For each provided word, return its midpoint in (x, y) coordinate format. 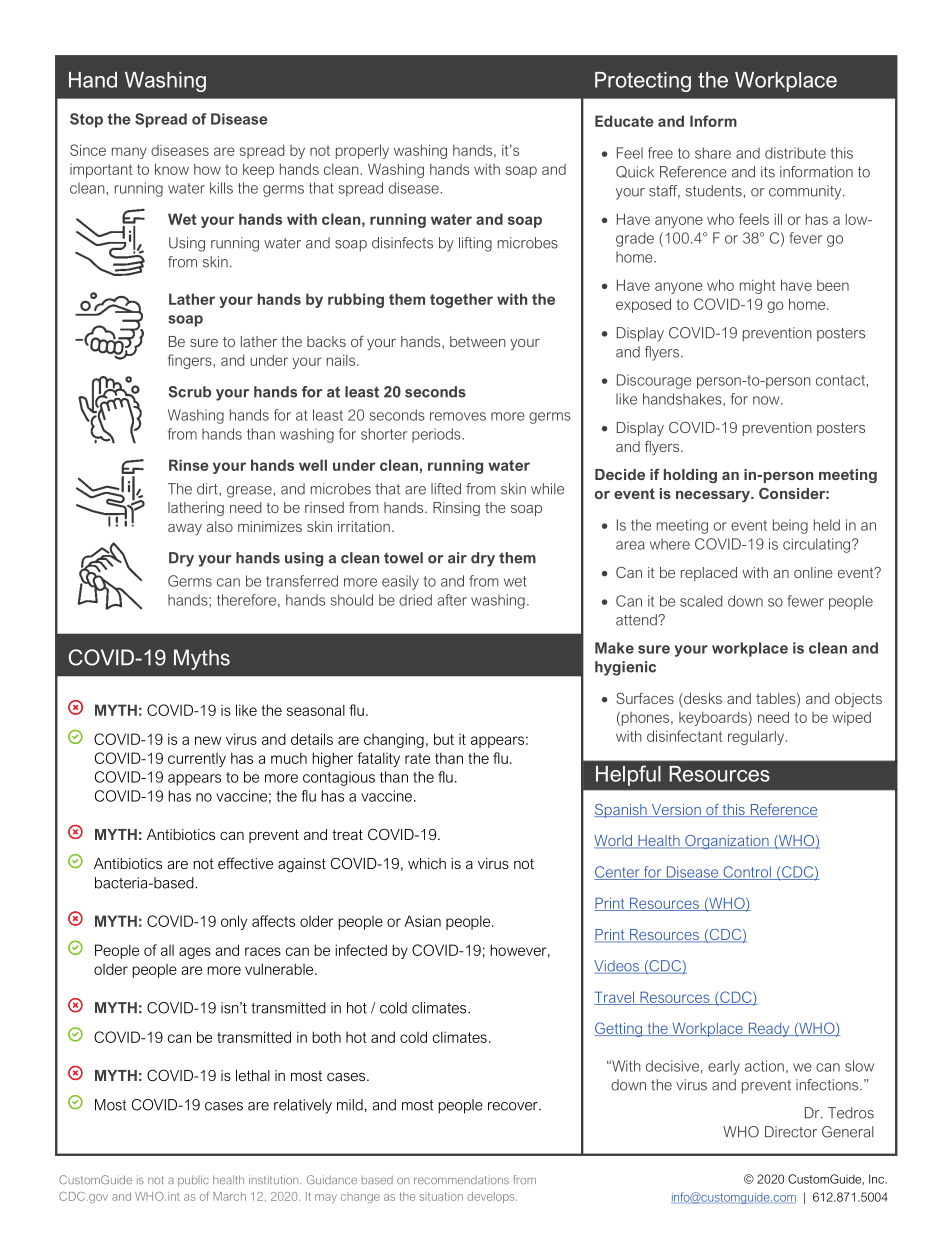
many (129, 153)
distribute (795, 153)
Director (791, 1132)
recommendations (461, 1179)
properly (362, 151)
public (193, 1181)
